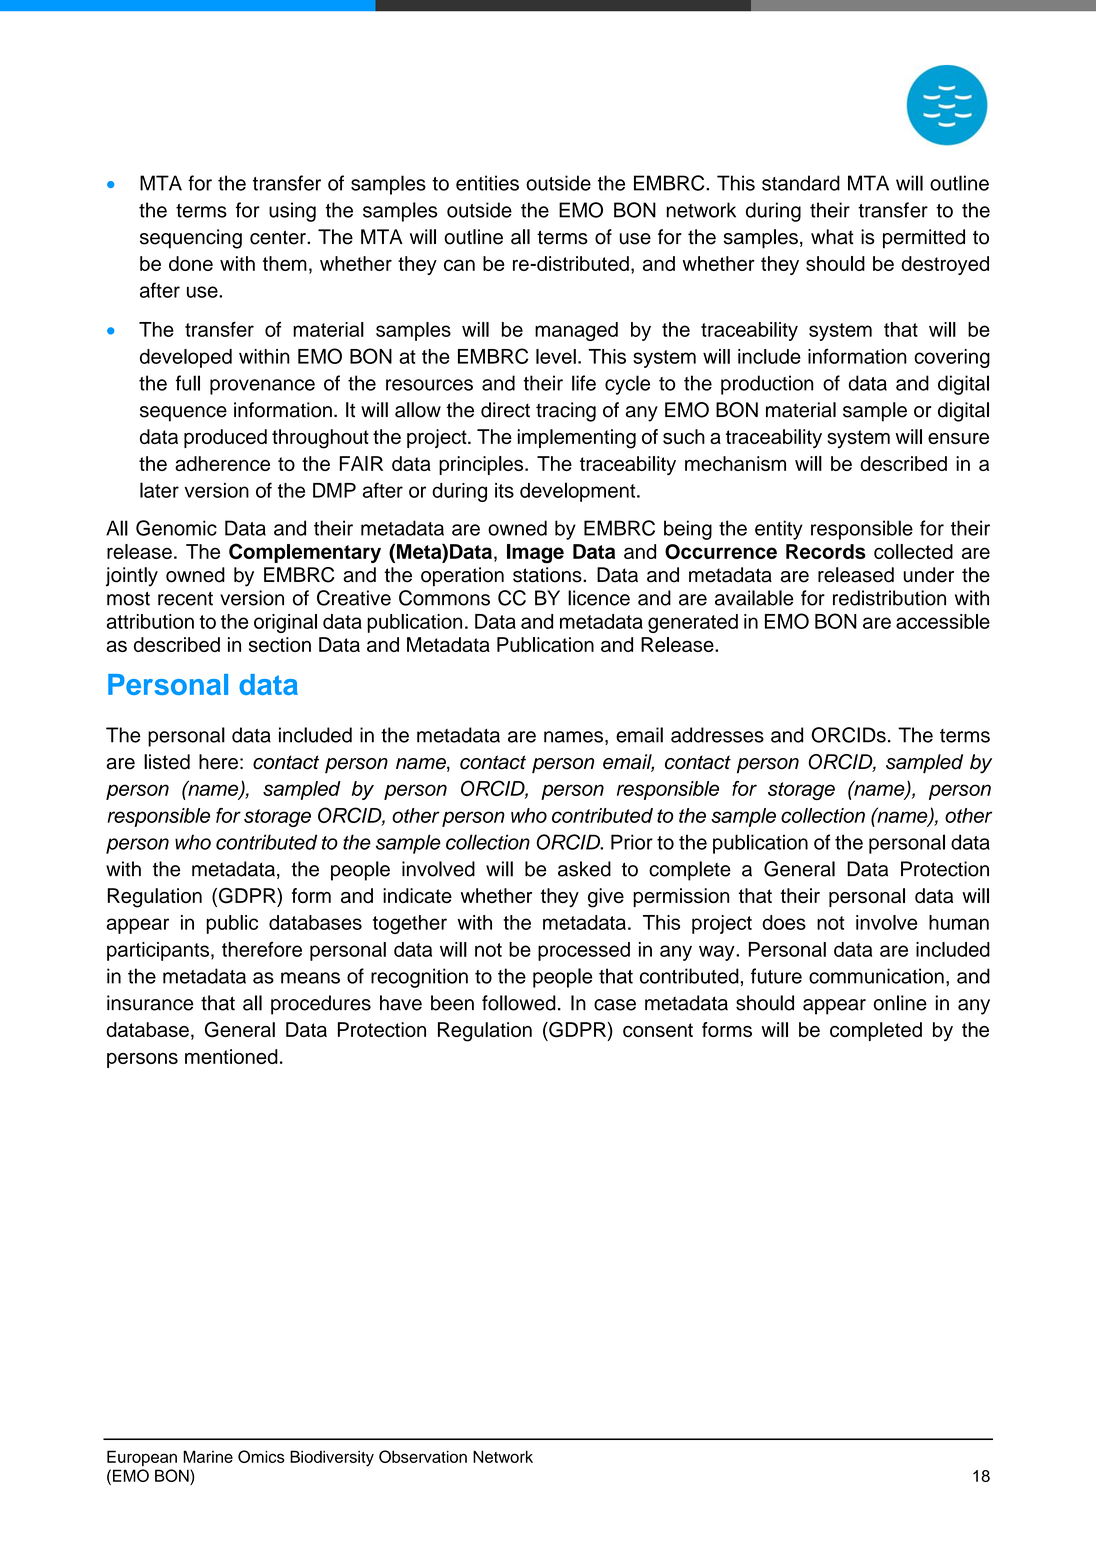  Describe the element at coordinates (832, 237) in the screenshot. I see `what` at that location.
